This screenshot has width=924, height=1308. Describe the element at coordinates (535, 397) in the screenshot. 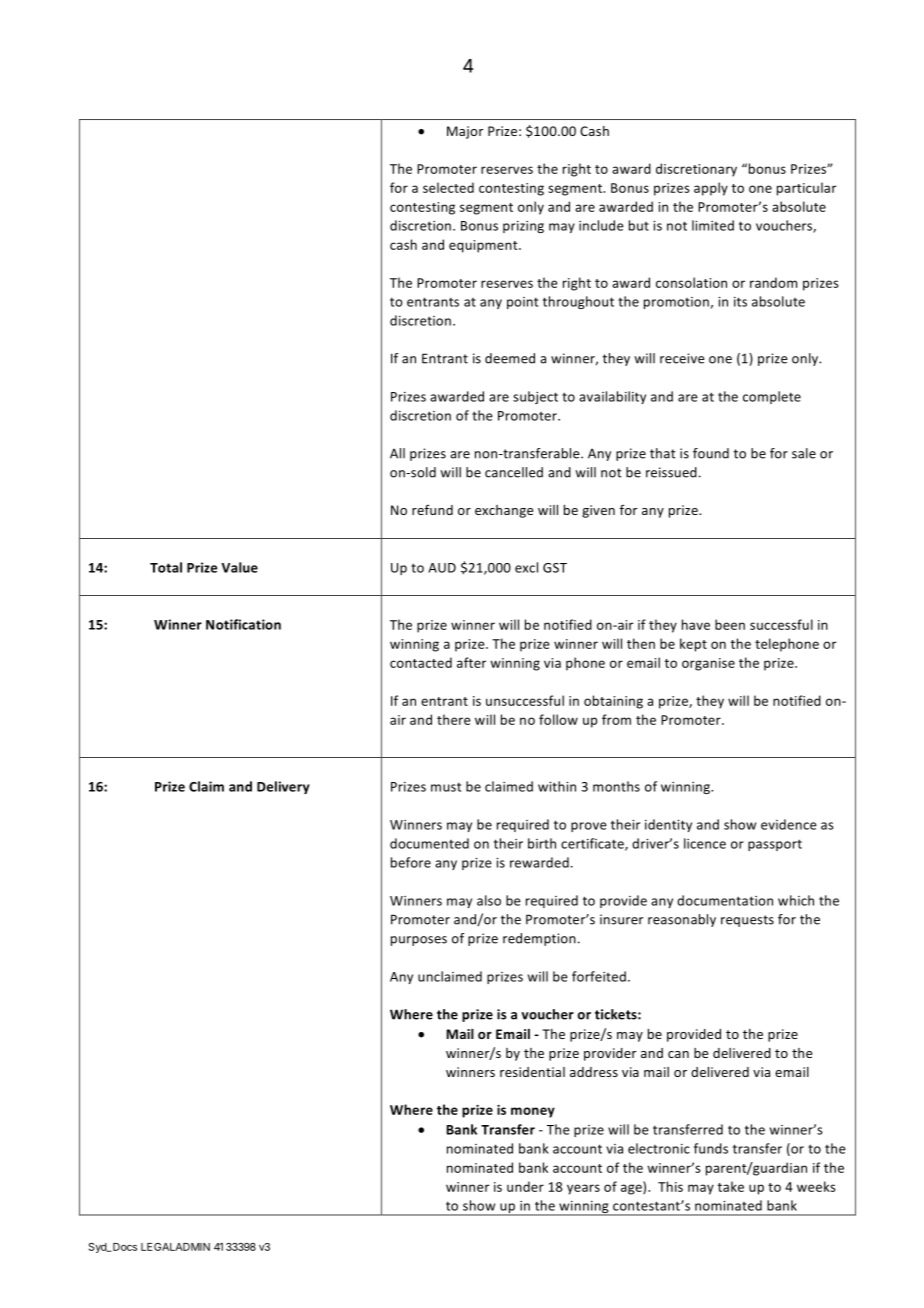

I see `subject` at that location.
